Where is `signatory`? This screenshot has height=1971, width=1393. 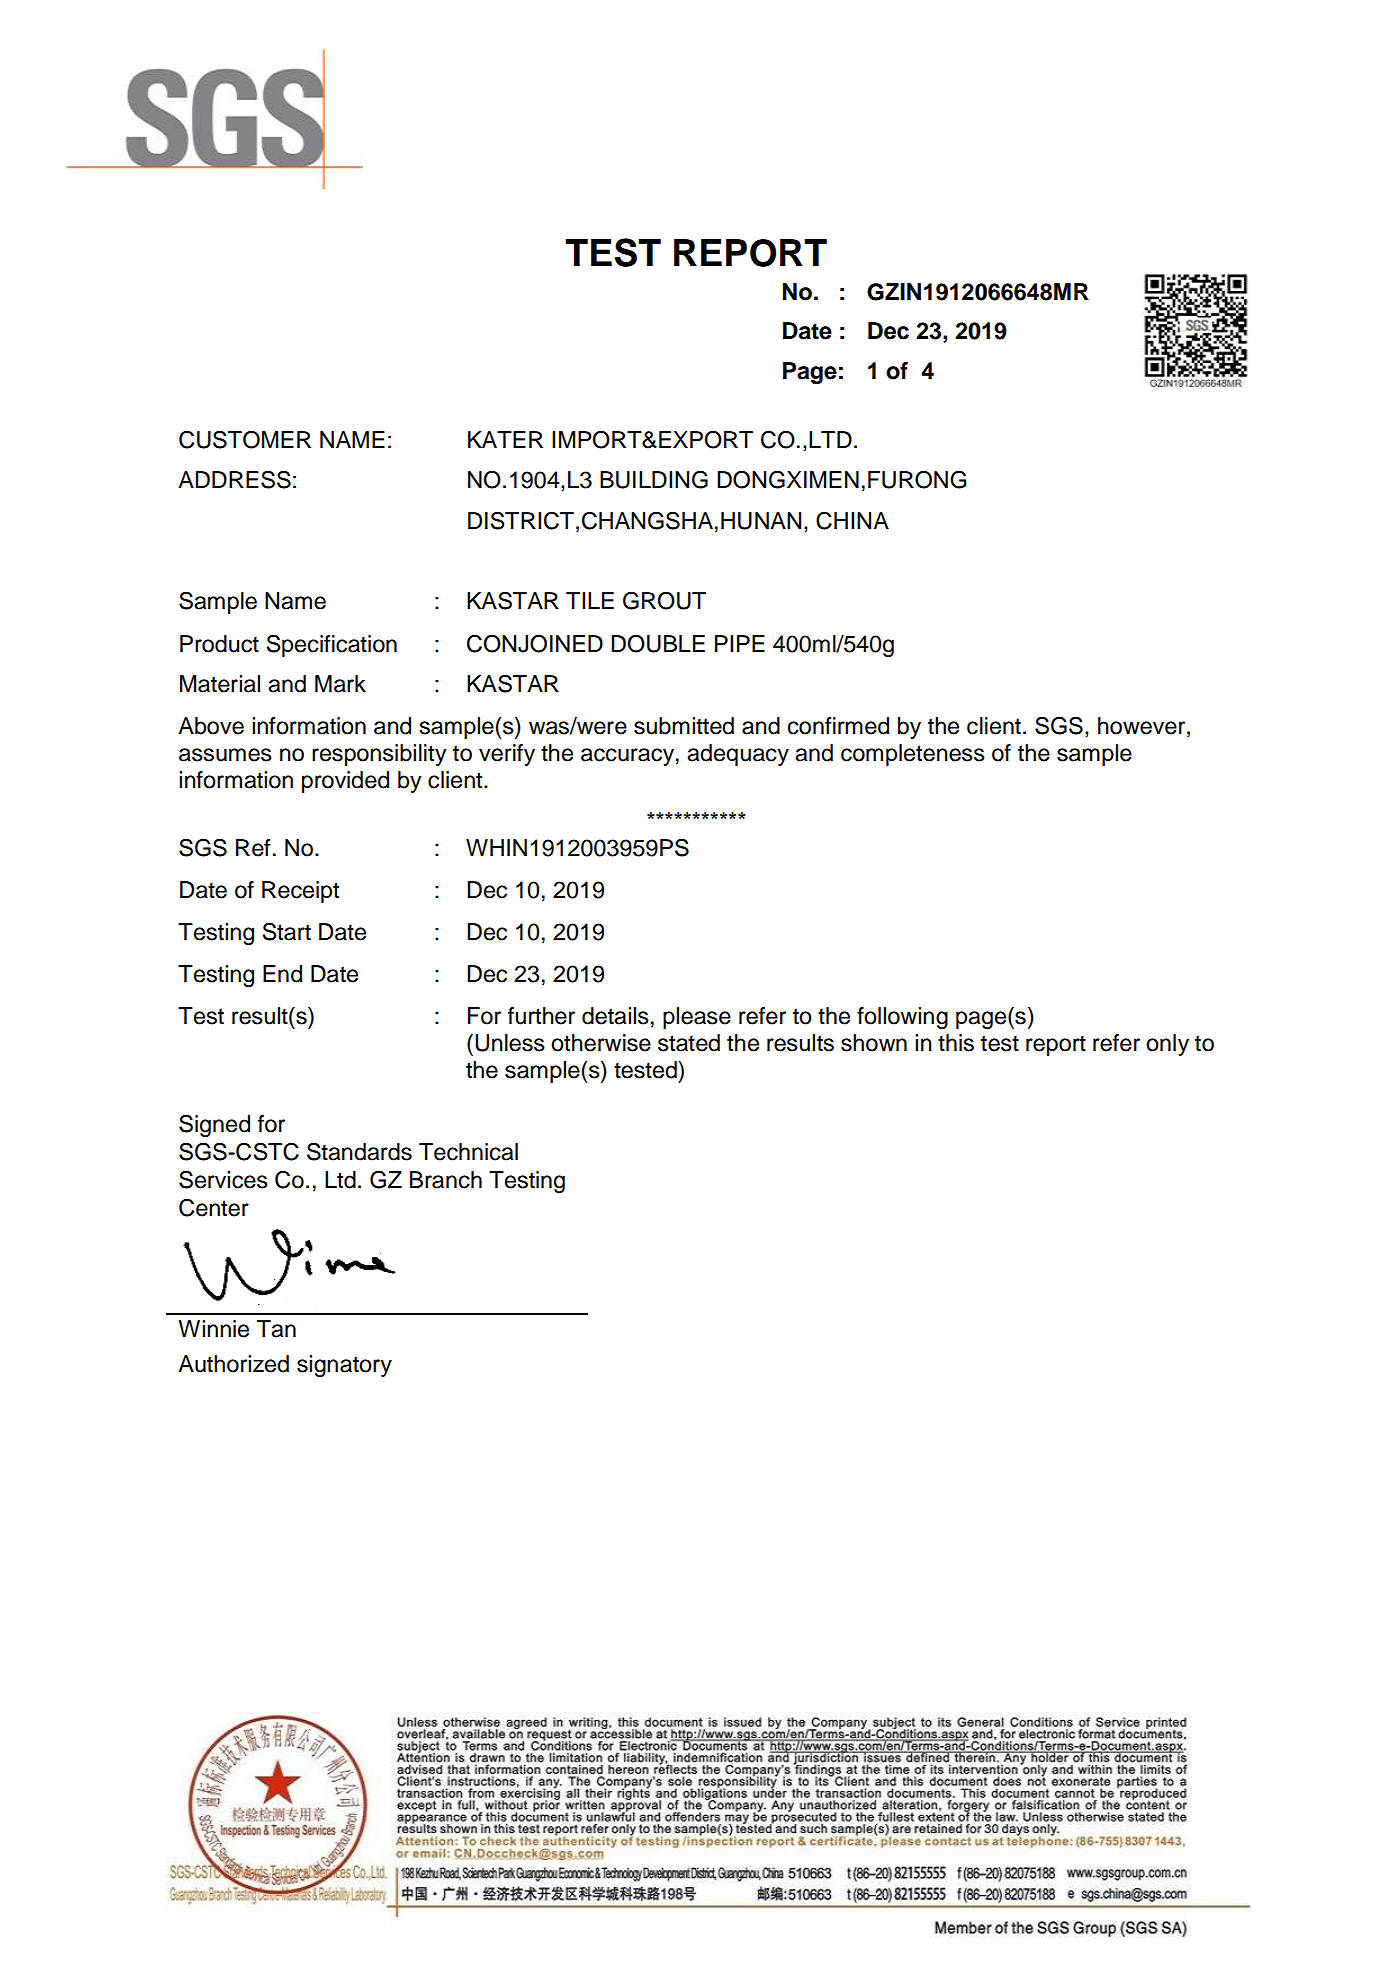
signatory is located at coordinates (344, 1366).
